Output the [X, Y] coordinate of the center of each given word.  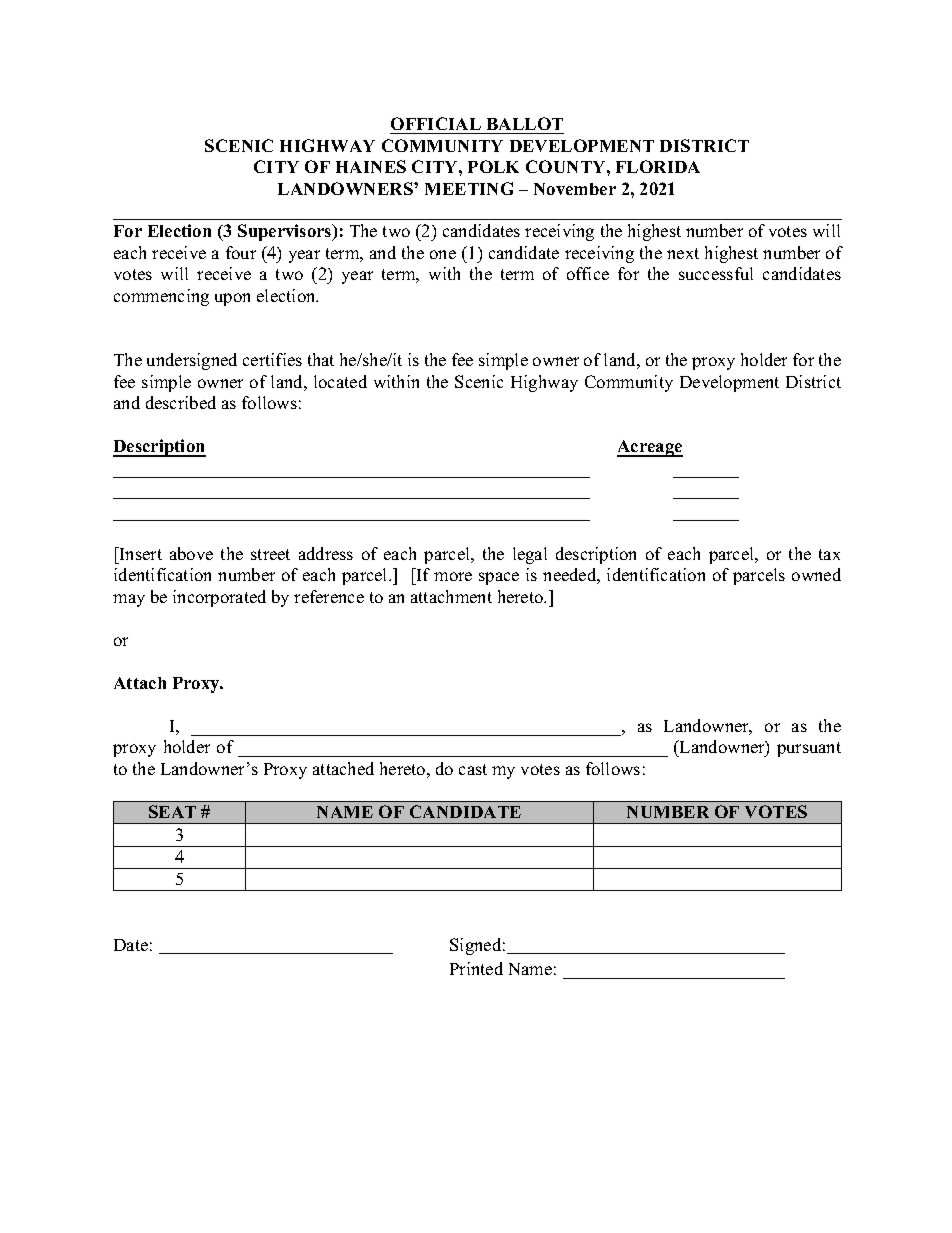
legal [530, 555]
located [340, 381]
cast [473, 769]
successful [716, 273]
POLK [493, 166]
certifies [272, 359]
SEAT [172, 811]
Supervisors [286, 232]
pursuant [809, 749]
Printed [476, 968]
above [191, 553]
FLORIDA [658, 166]
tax [829, 554]
